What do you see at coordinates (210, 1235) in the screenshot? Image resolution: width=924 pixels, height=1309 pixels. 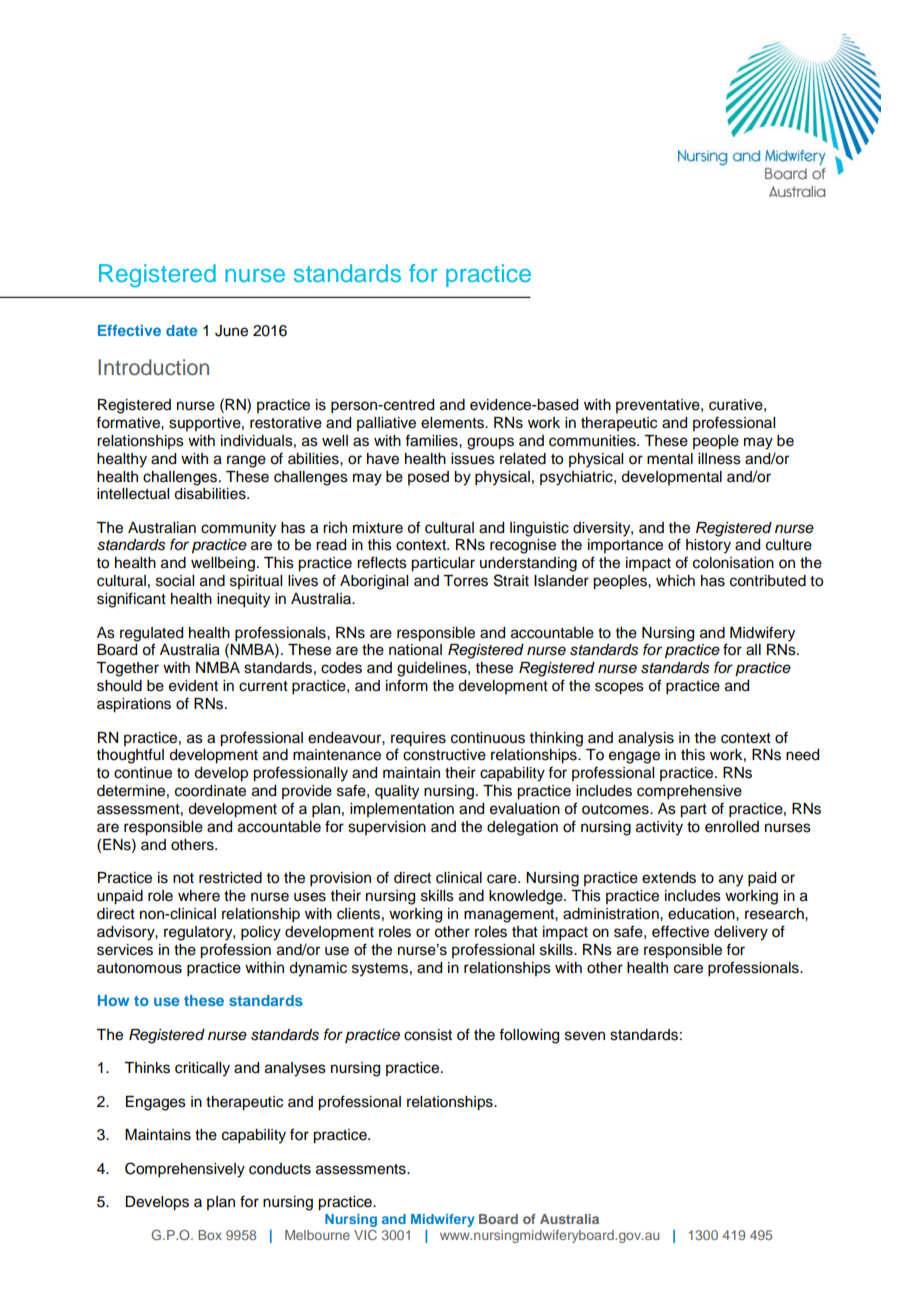 I see `Box` at bounding box center [210, 1235].
